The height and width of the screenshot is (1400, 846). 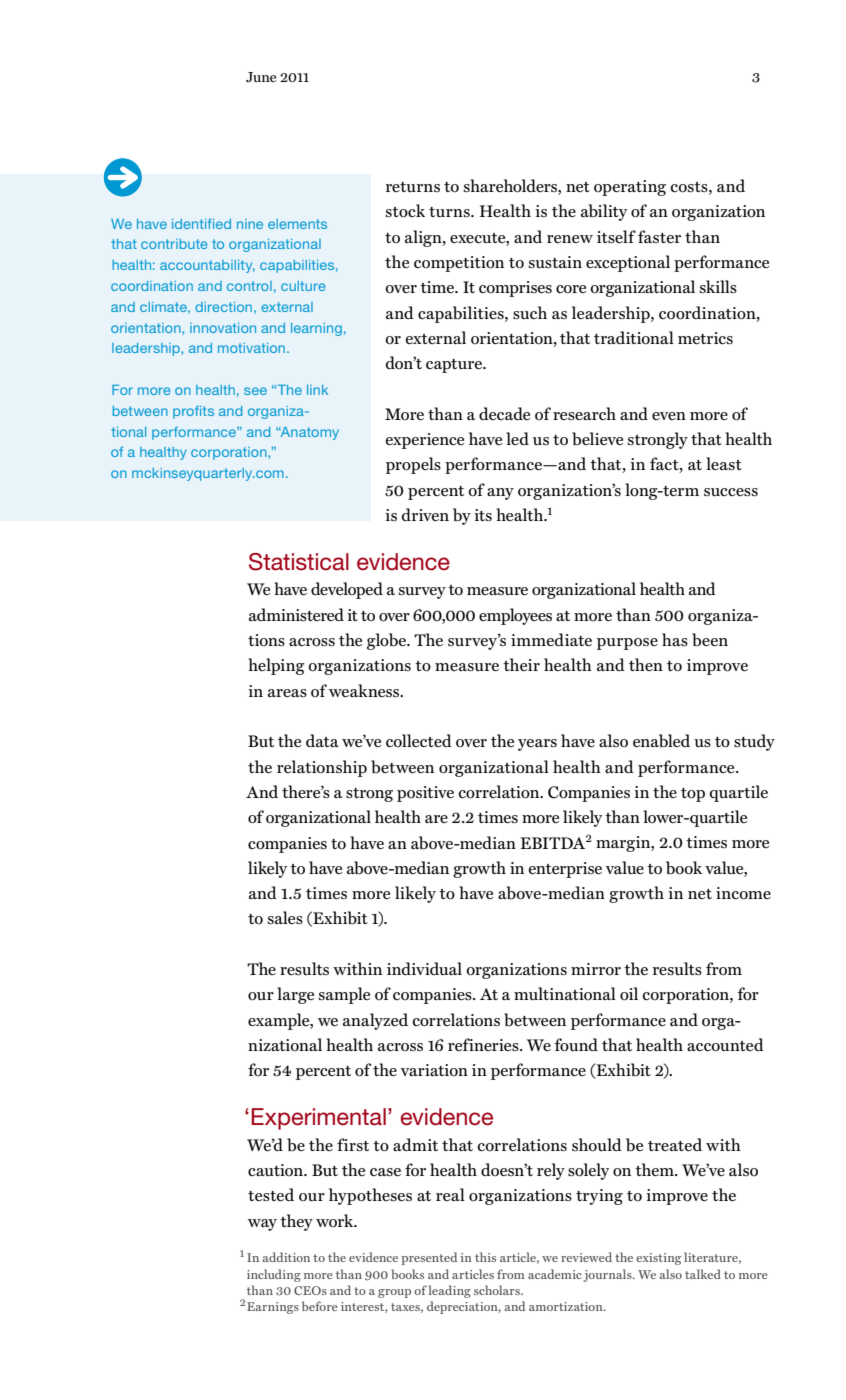 What do you see at coordinates (521, 664) in the screenshot?
I see `their` at bounding box center [521, 664].
